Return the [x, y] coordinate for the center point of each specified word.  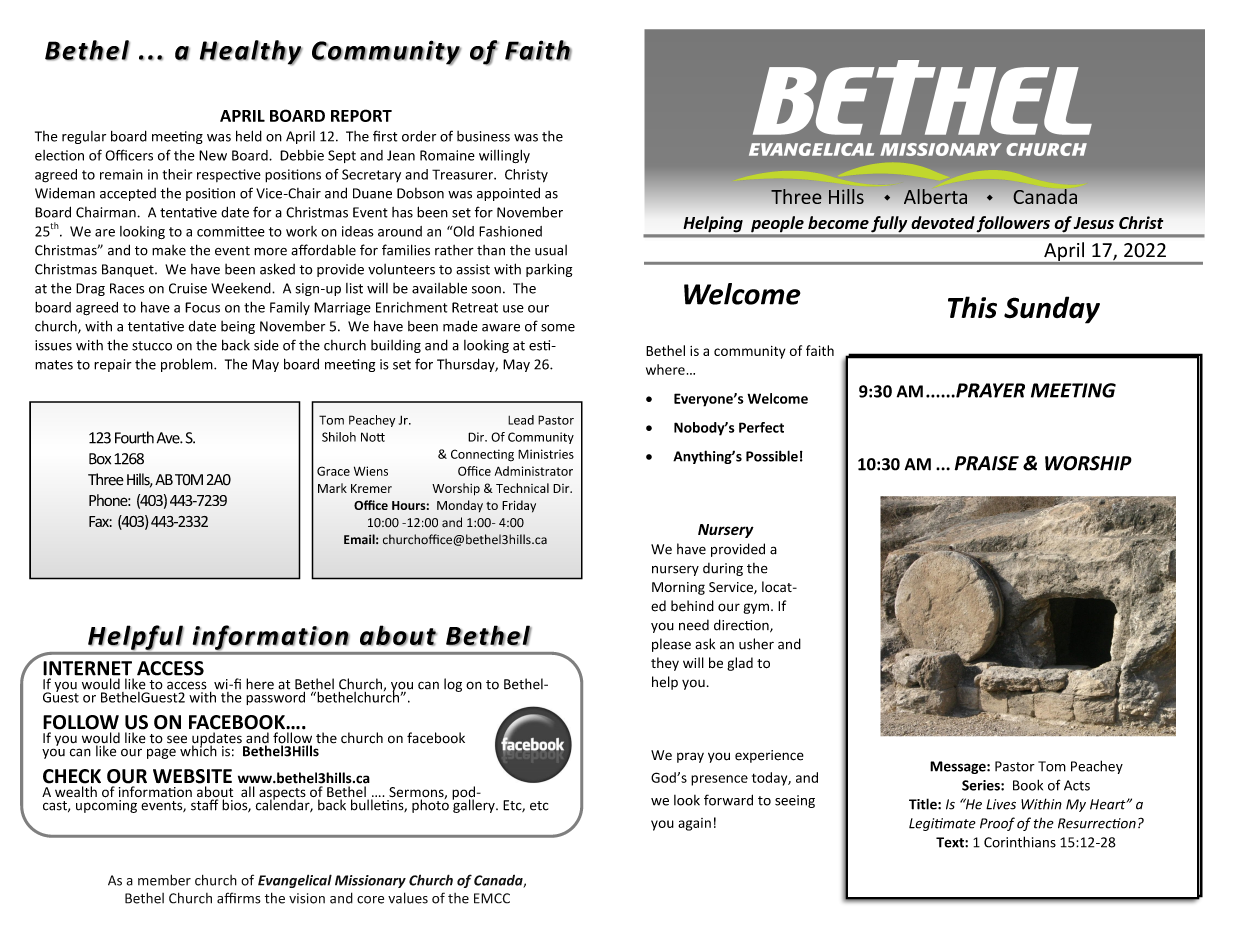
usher [756, 644]
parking [549, 270]
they [665, 664]
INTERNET [87, 668]
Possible [772, 456]
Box [100, 459]
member [164, 880]
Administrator [534, 471]
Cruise [188, 288]
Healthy [251, 52]
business [483, 136]
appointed [508, 194]
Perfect [761, 427]
